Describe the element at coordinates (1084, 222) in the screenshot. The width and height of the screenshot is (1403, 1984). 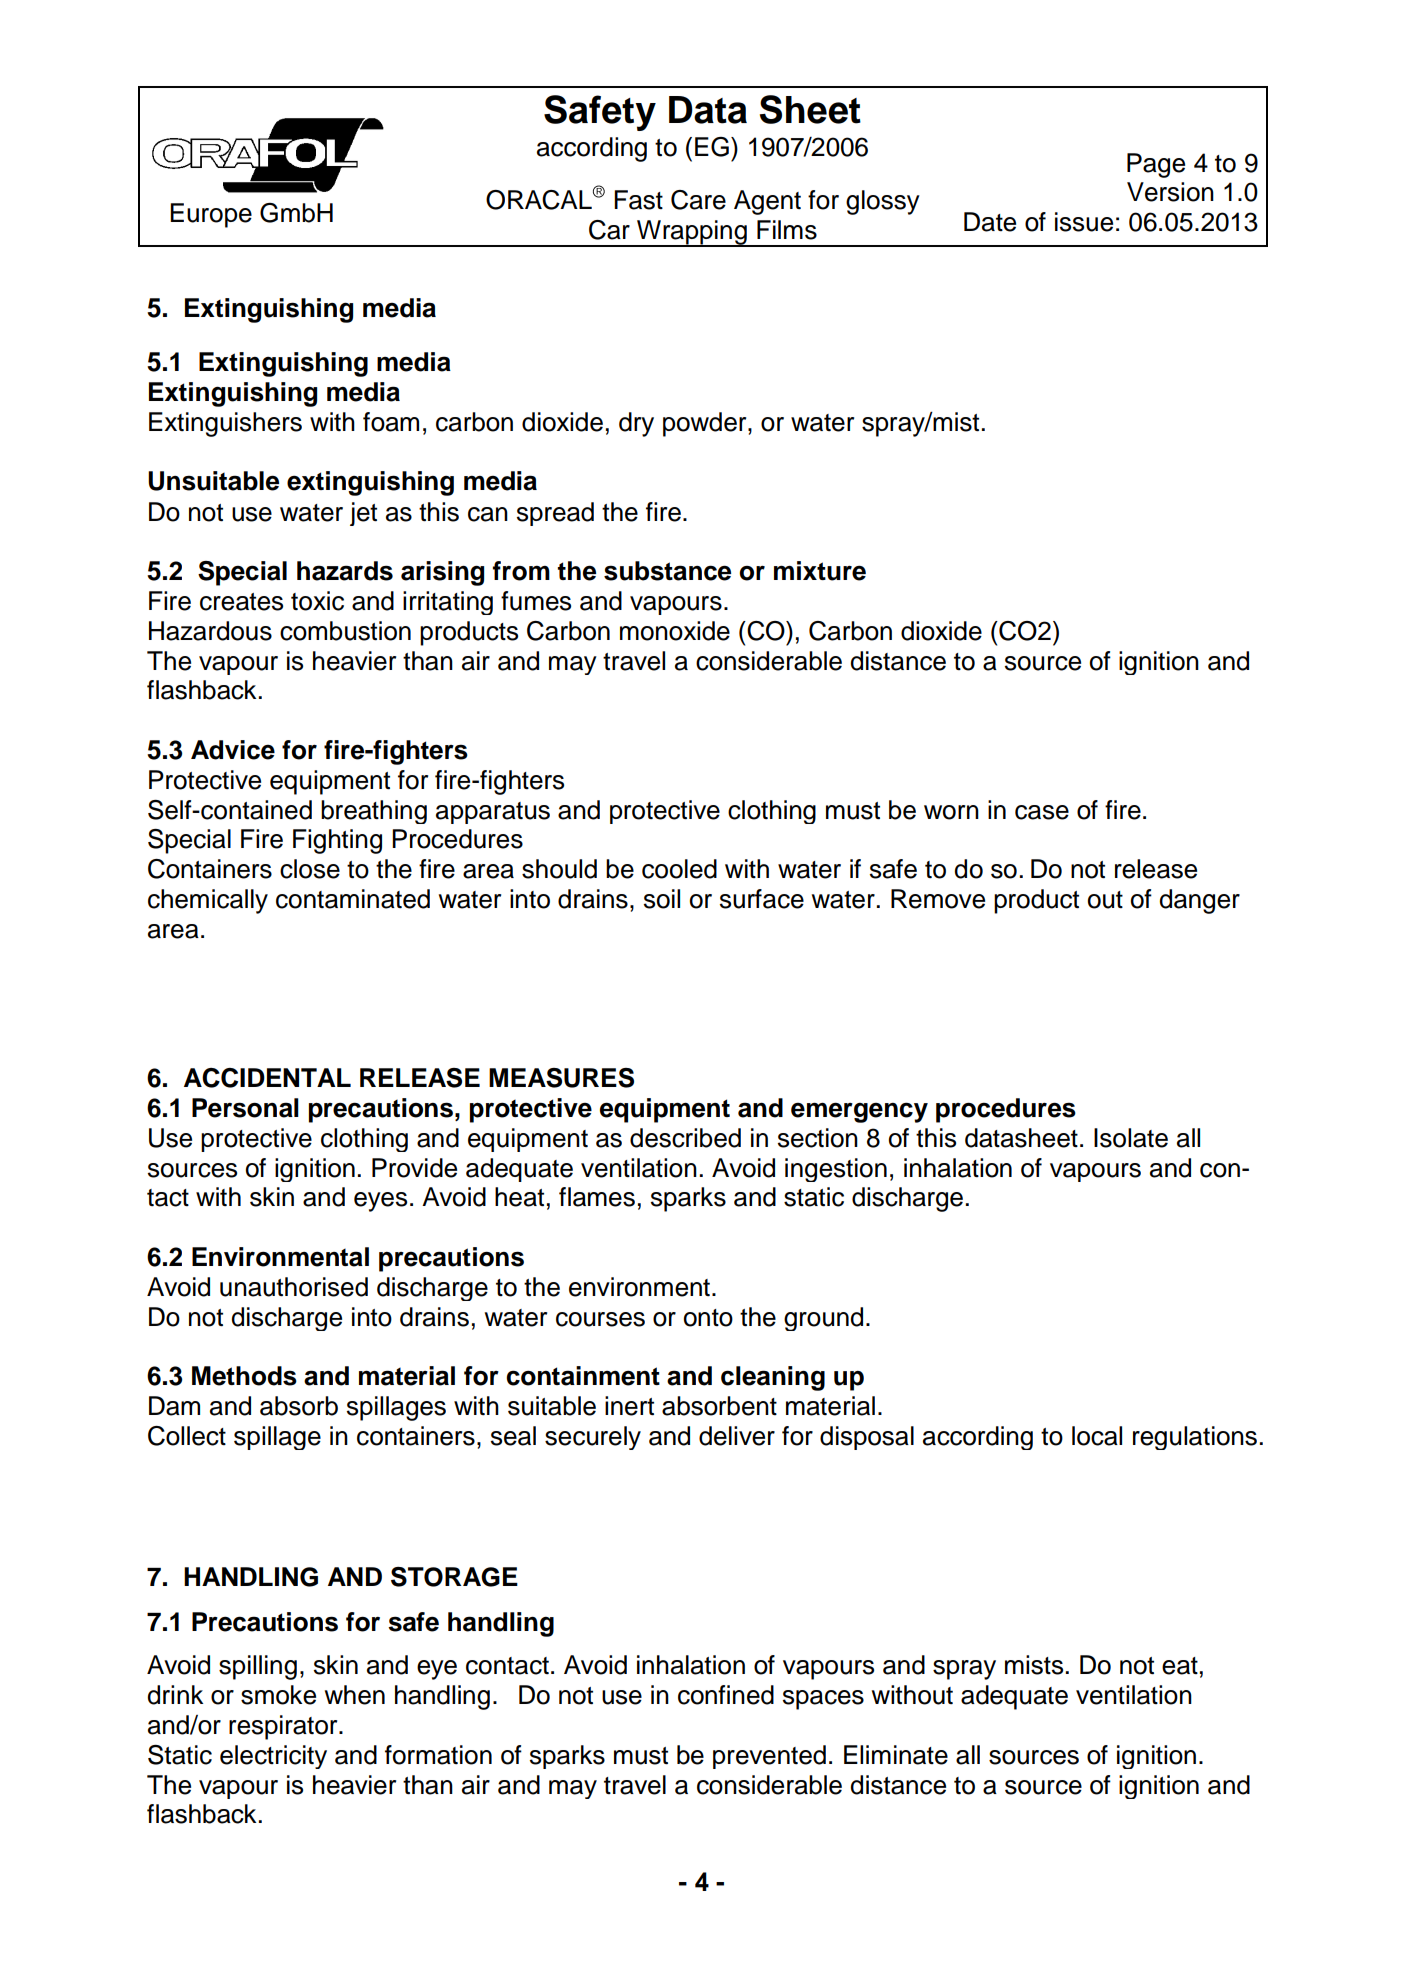
I see `issue` at that location.
